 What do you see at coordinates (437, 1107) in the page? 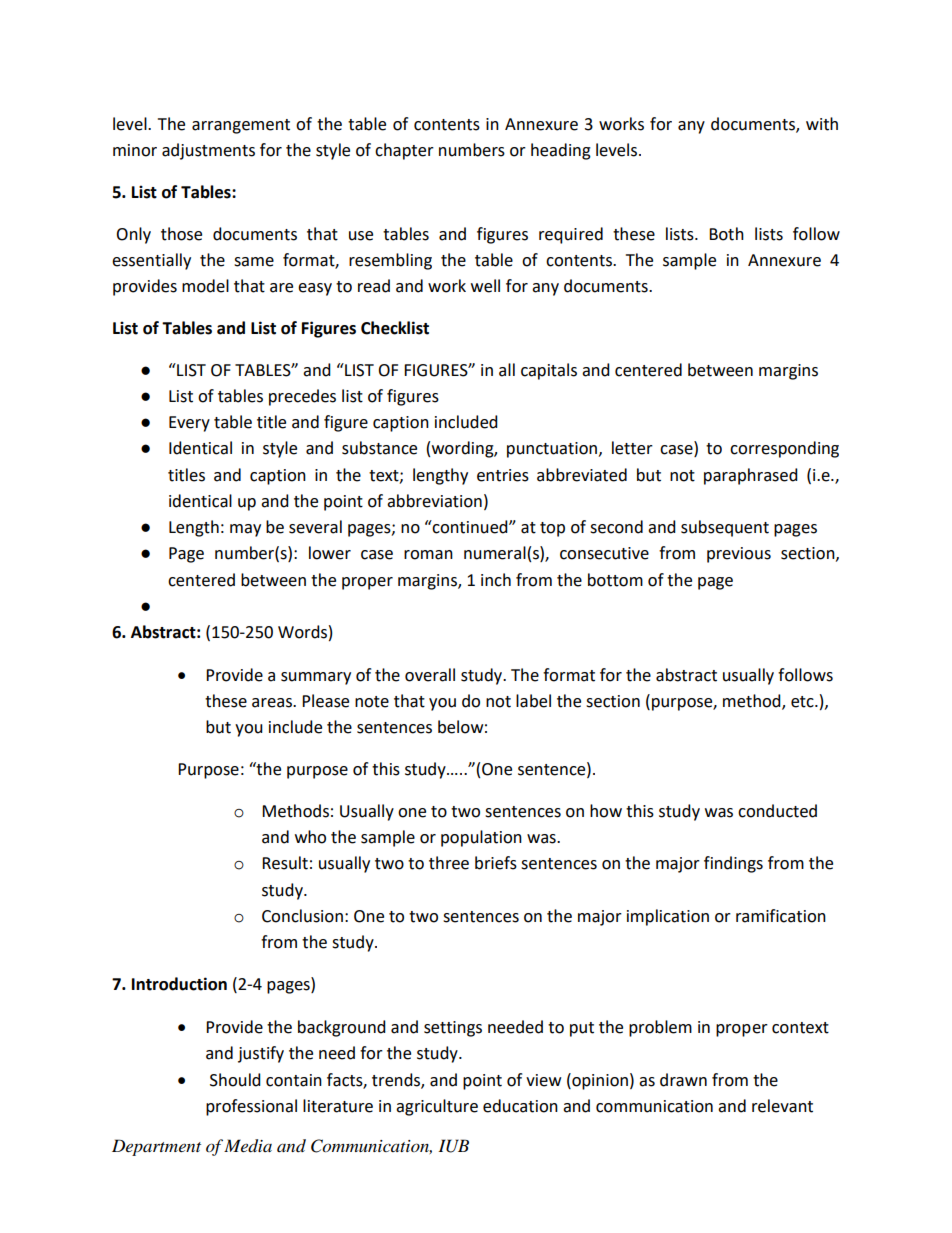
I see `agriculture` at bounding box center [437, 1107].
